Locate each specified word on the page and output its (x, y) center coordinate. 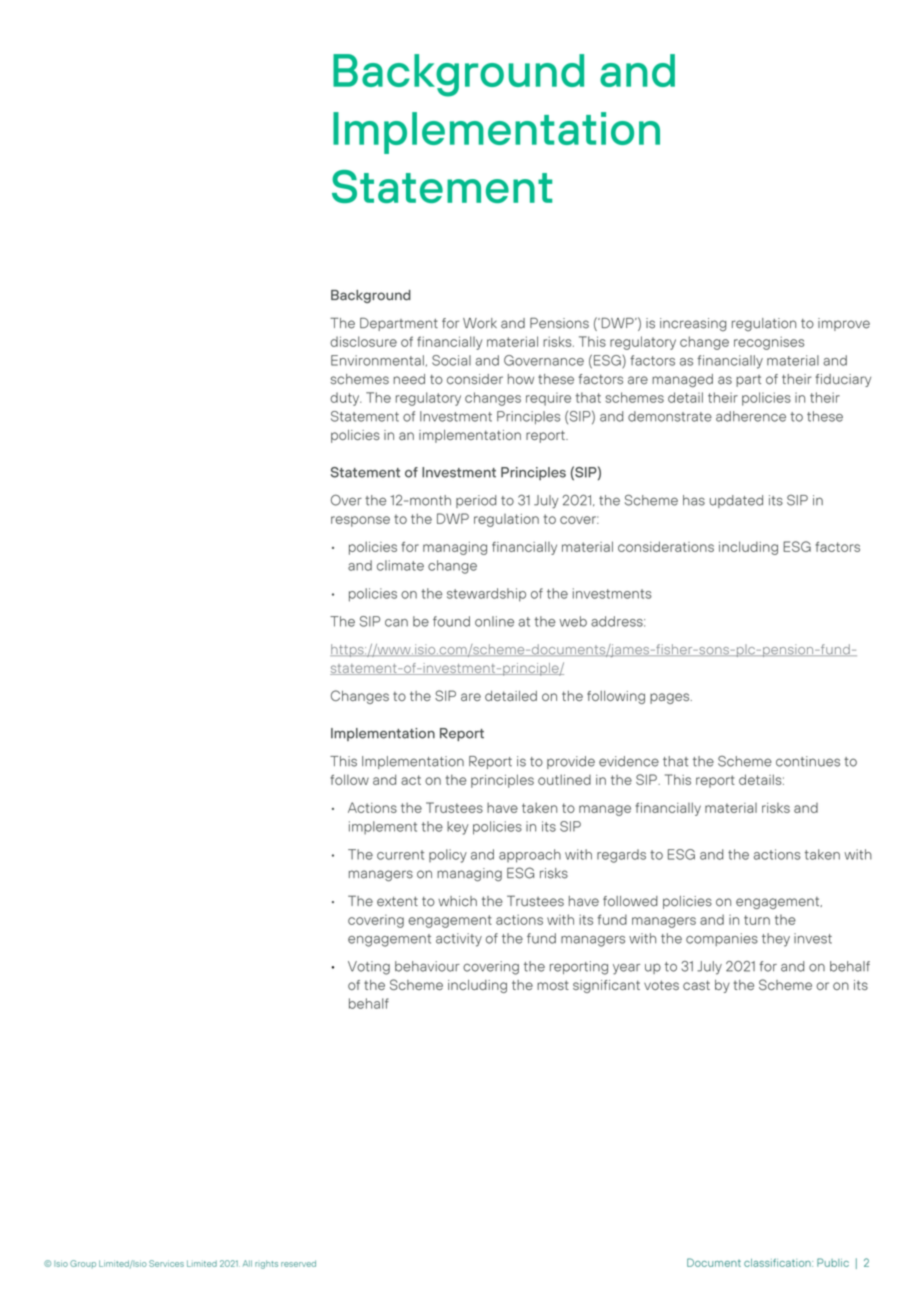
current (400, 855)
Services (166, 1263)
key (458, 828)
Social (451, 360)
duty (345, 399)
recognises (769, 343)
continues (808, 761)
